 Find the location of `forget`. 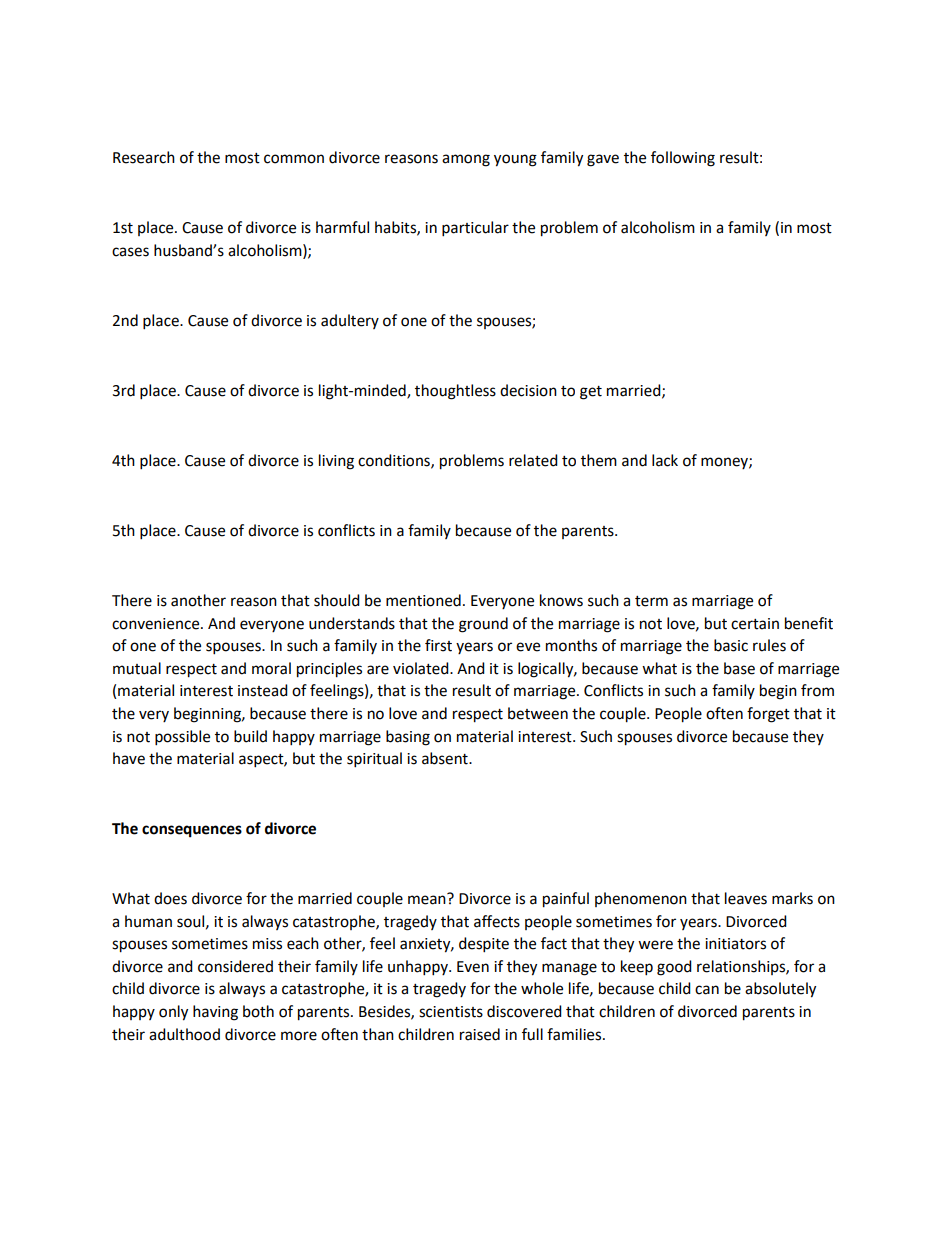

forget is located at coordinates (768, 715).
